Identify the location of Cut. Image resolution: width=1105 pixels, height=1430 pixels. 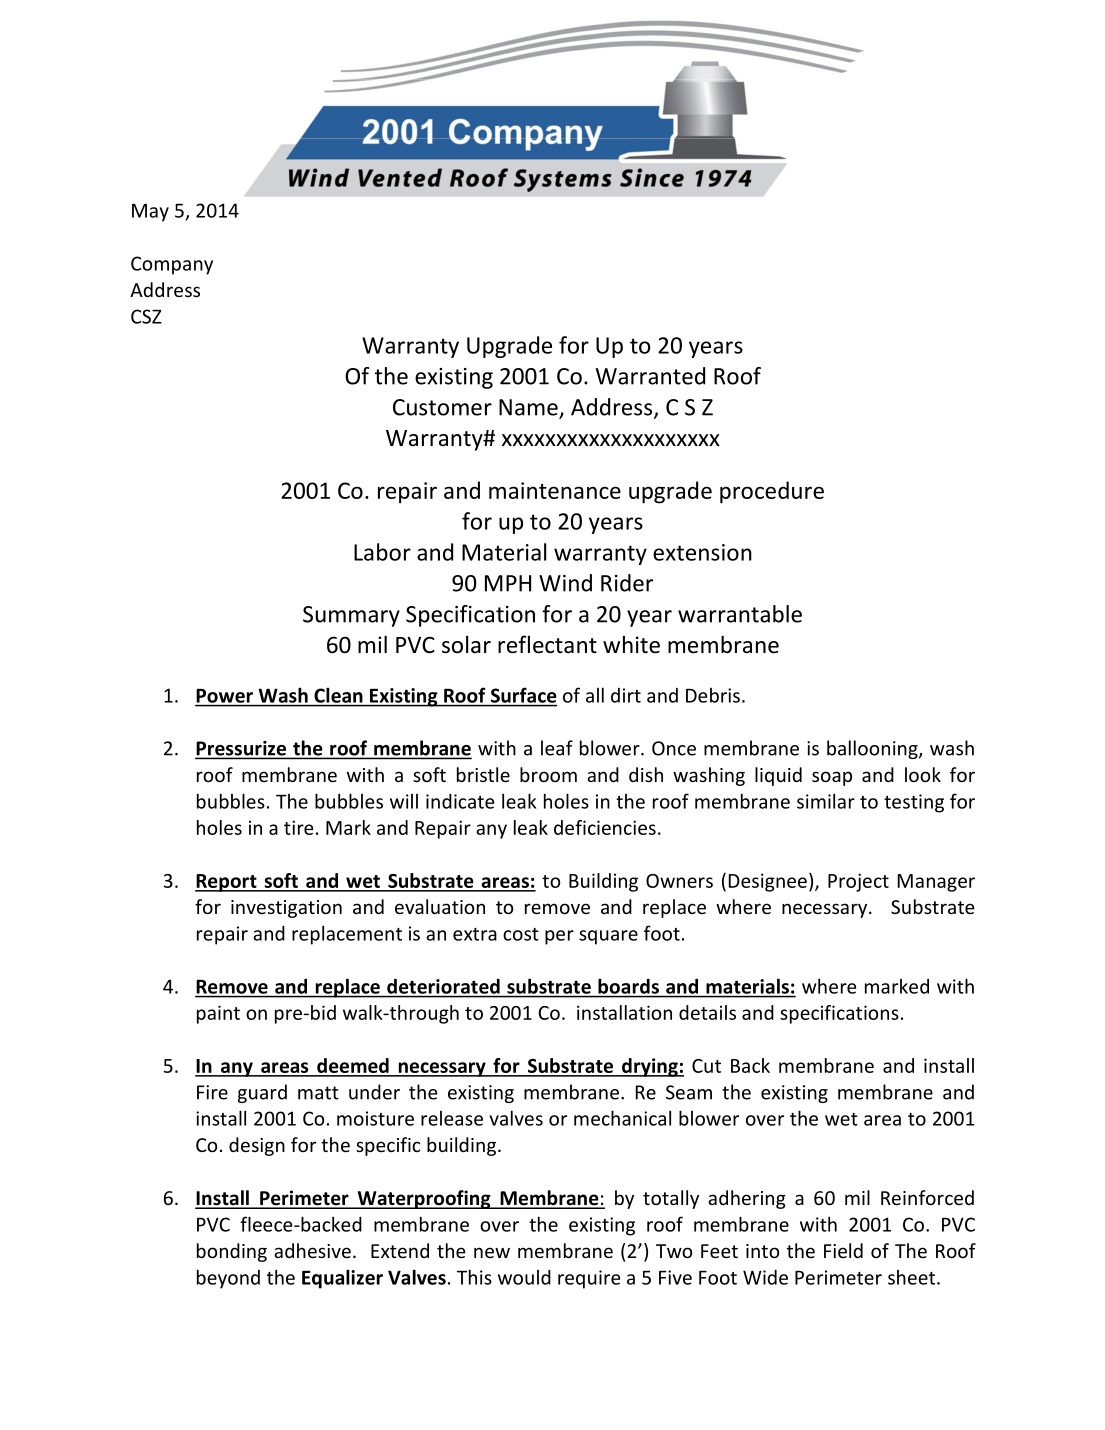
(706, 1066).
